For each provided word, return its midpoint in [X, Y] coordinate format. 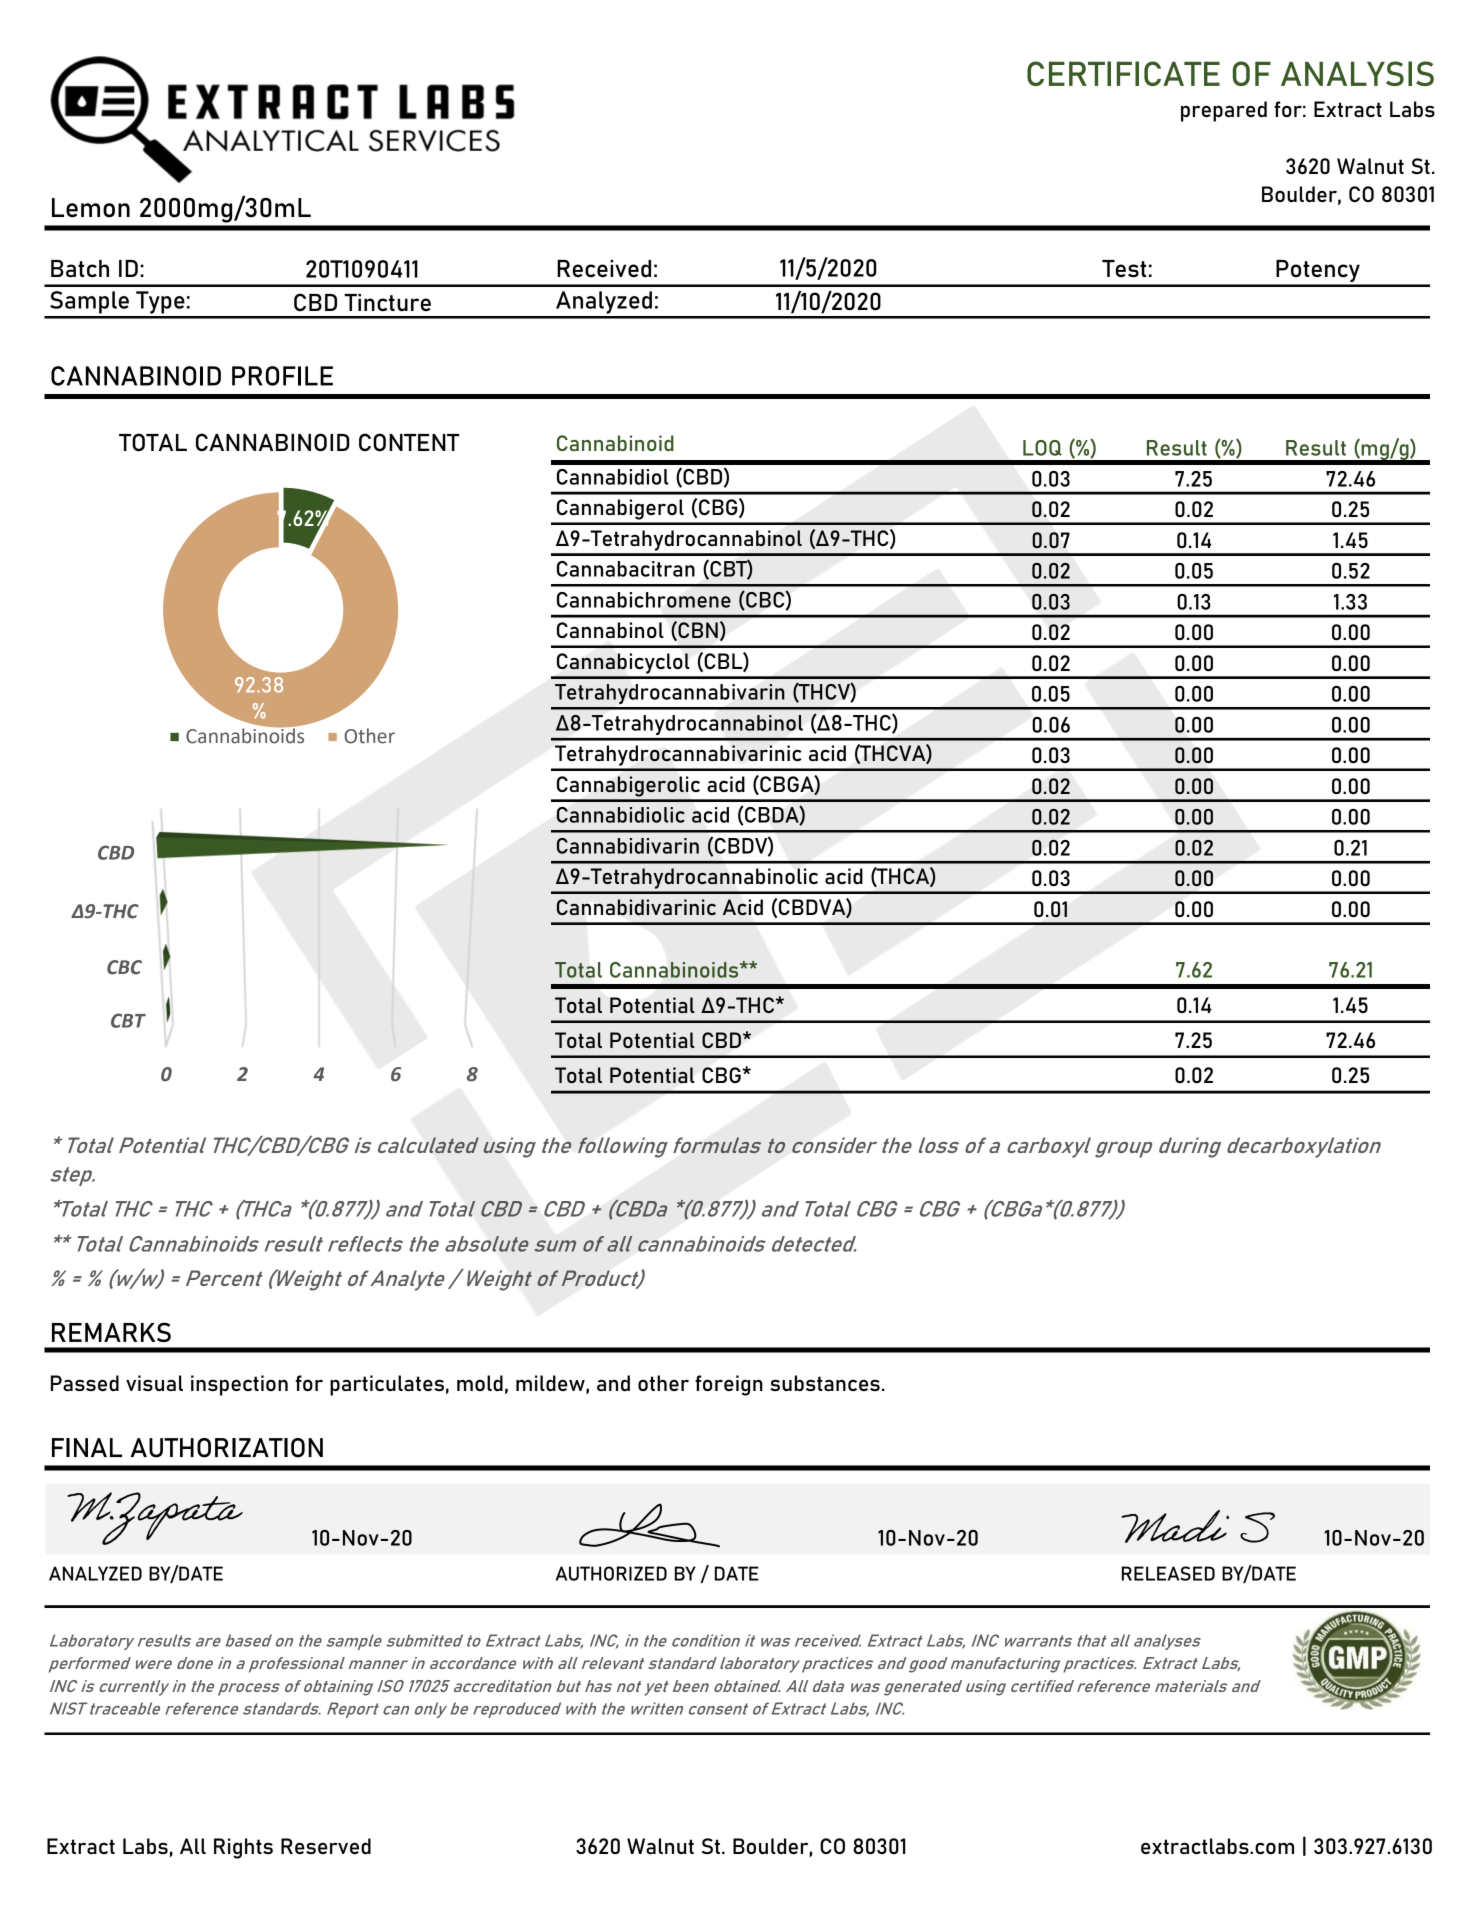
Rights [243, 1848]
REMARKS [111, 1332]
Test [1124, 268]
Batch [80, 268]
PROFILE [282, 376]
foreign [729, 1385]
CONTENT [409, 442]
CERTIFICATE [1123, 73]
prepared [1224, 111]
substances [825, 1383]
